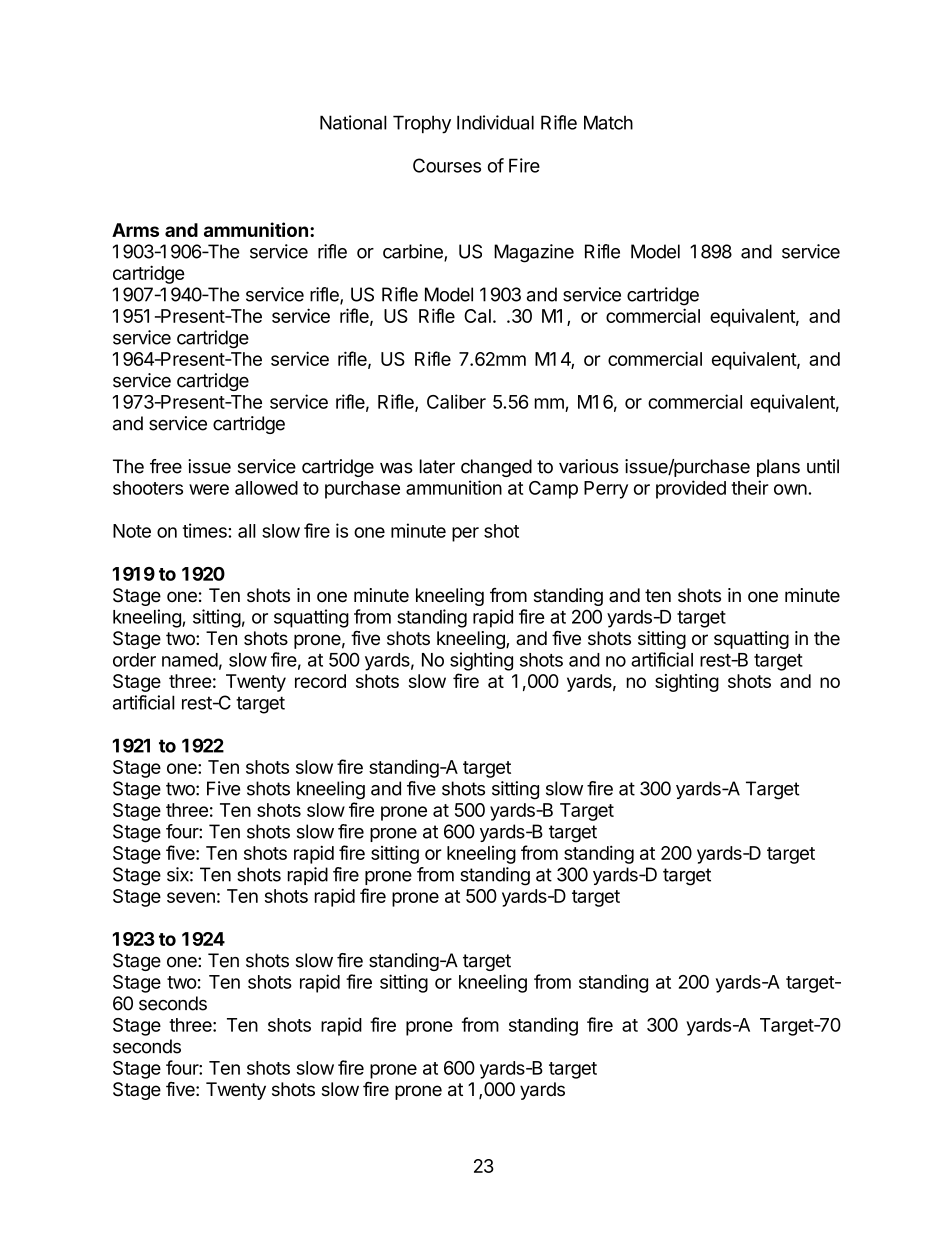 The height and width of the document is (1233, 952). What do you see at coordinates (353, 122) in the document?
I see `National` at bounding box center [353, 122].
